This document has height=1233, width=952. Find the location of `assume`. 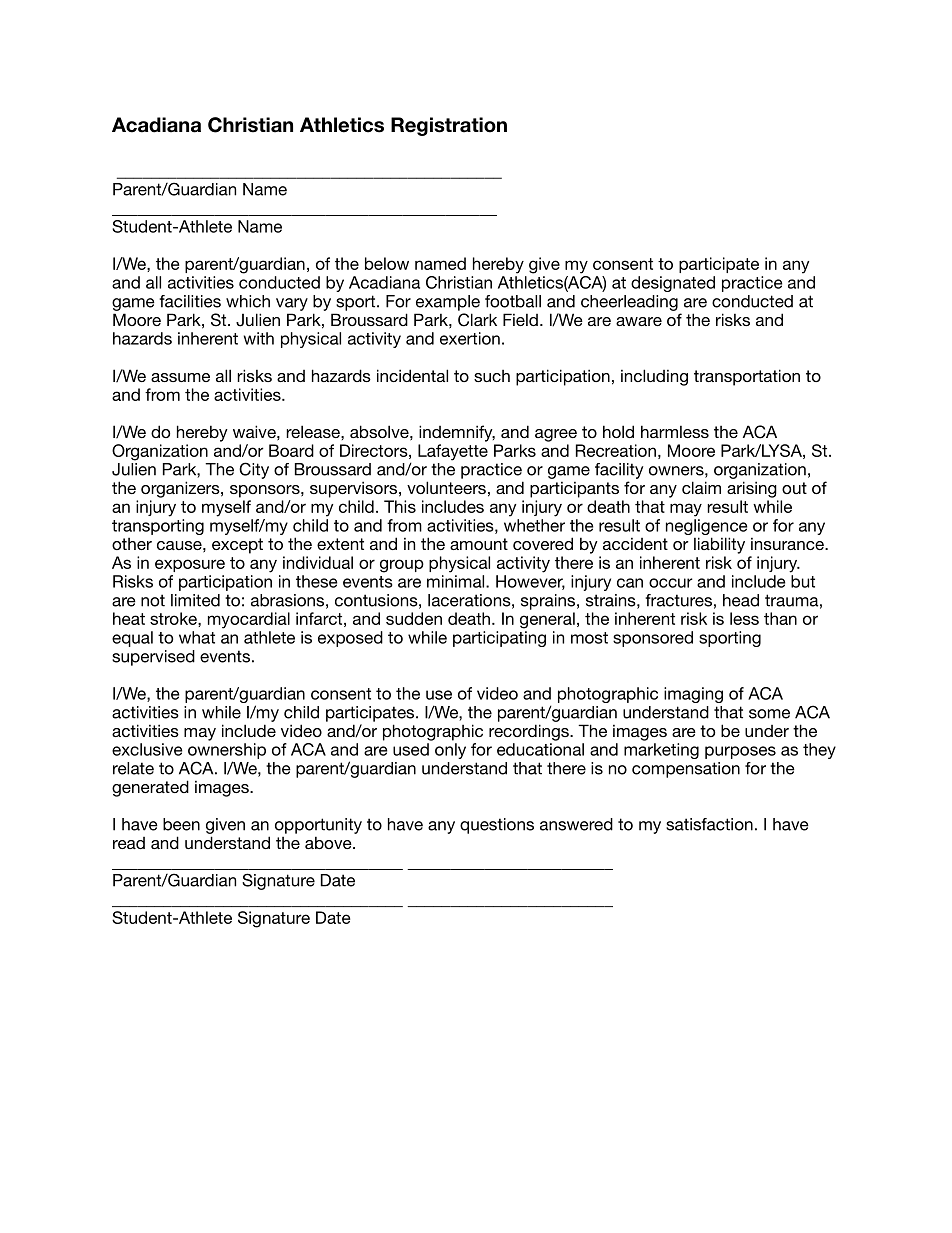

assume is located at coordinates (180, 377).
